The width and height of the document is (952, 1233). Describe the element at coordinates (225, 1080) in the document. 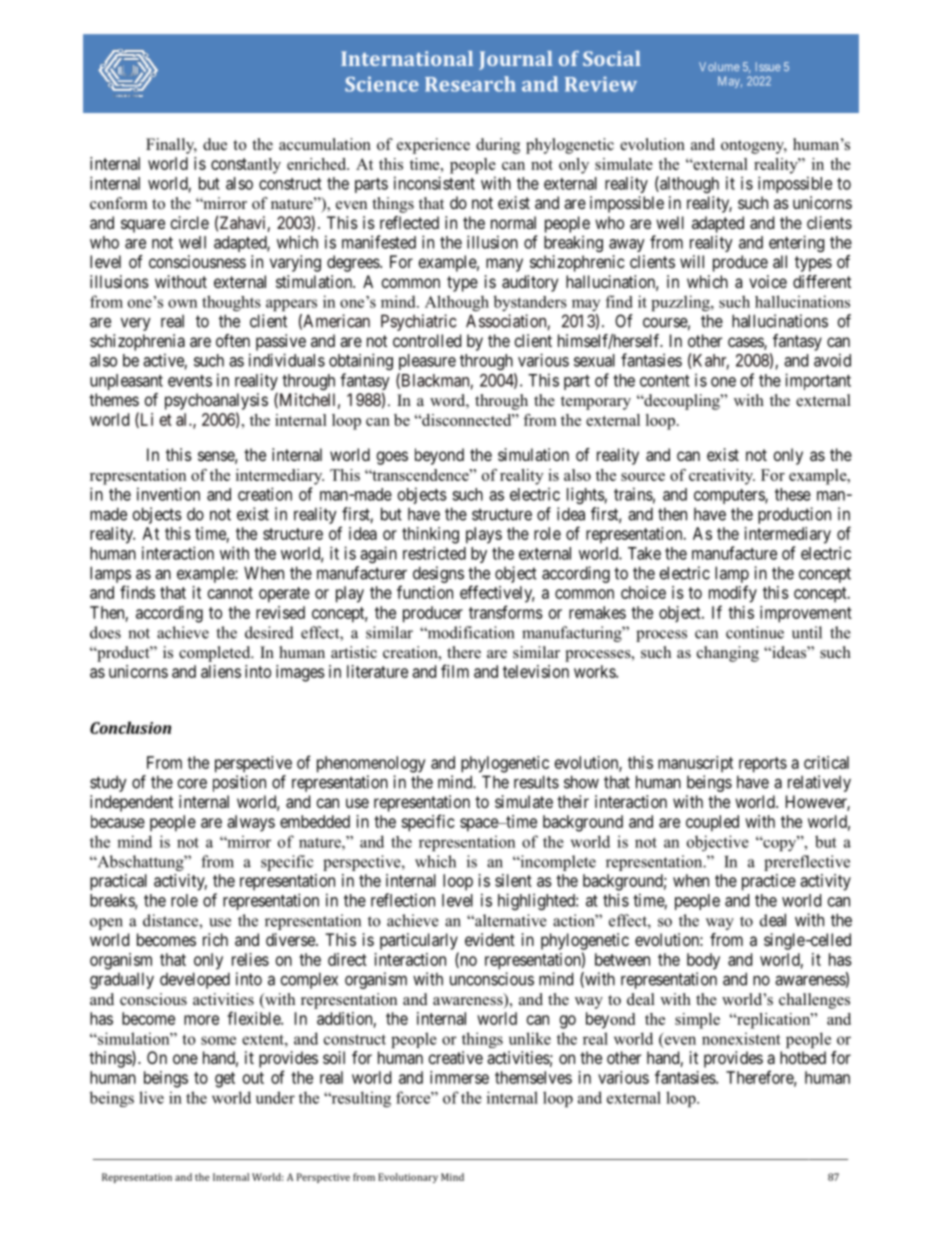

I see `get` at that location.
